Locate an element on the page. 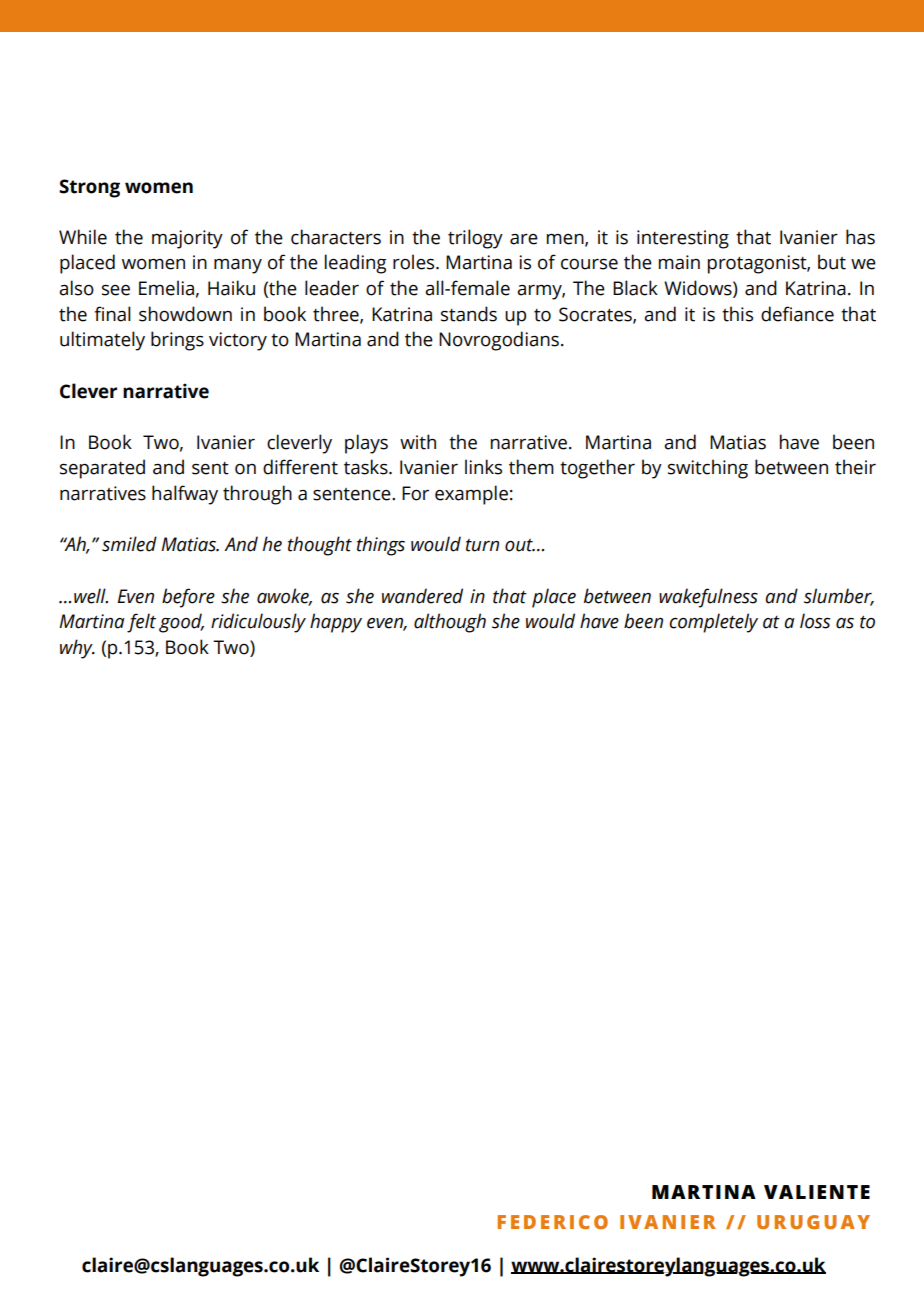 This page has height=1309, width=924. interesting is located at coordinates (683, 239).
